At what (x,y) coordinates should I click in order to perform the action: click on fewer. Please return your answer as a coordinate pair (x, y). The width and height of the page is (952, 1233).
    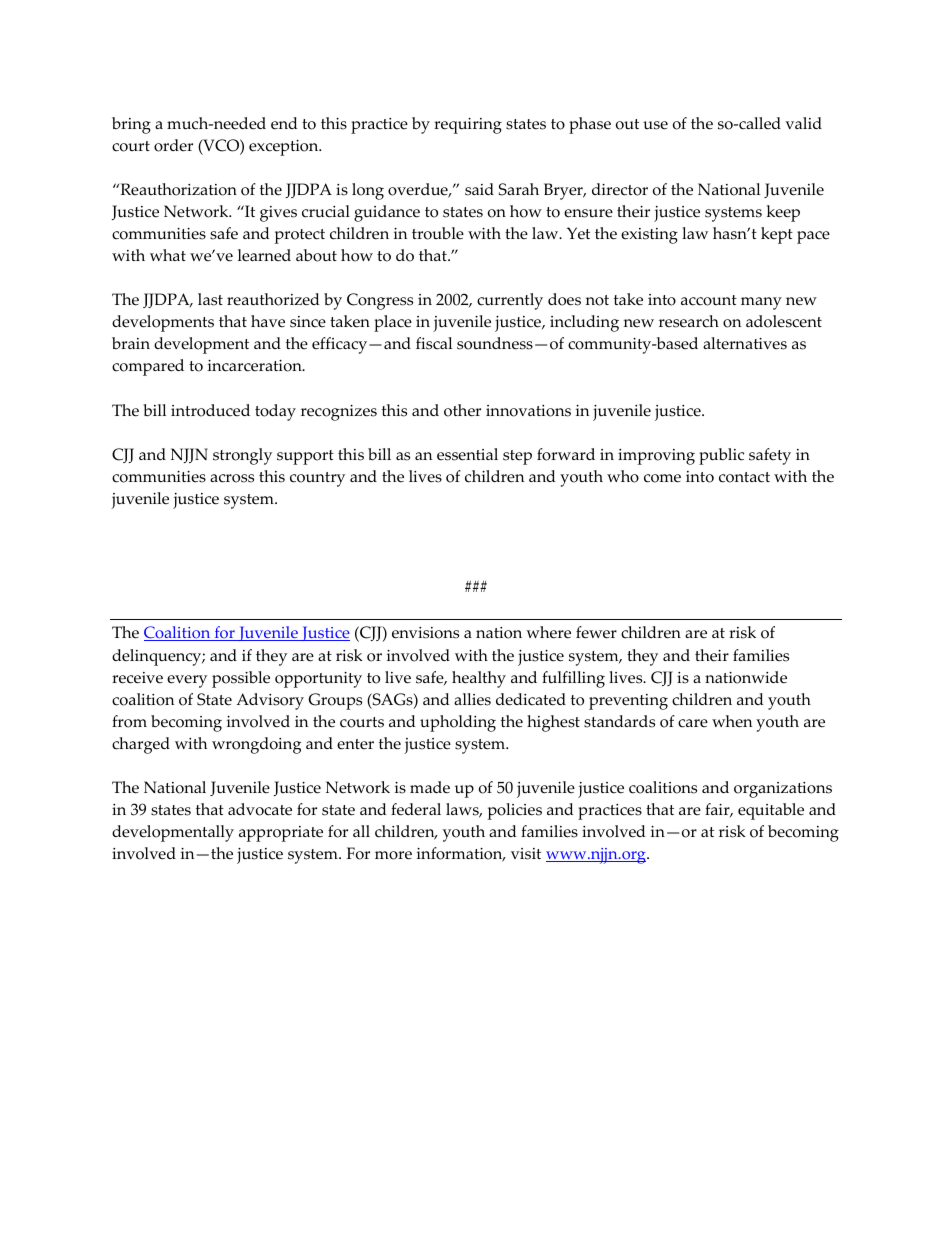
    Looking at the image, I should click on (596, 632).
